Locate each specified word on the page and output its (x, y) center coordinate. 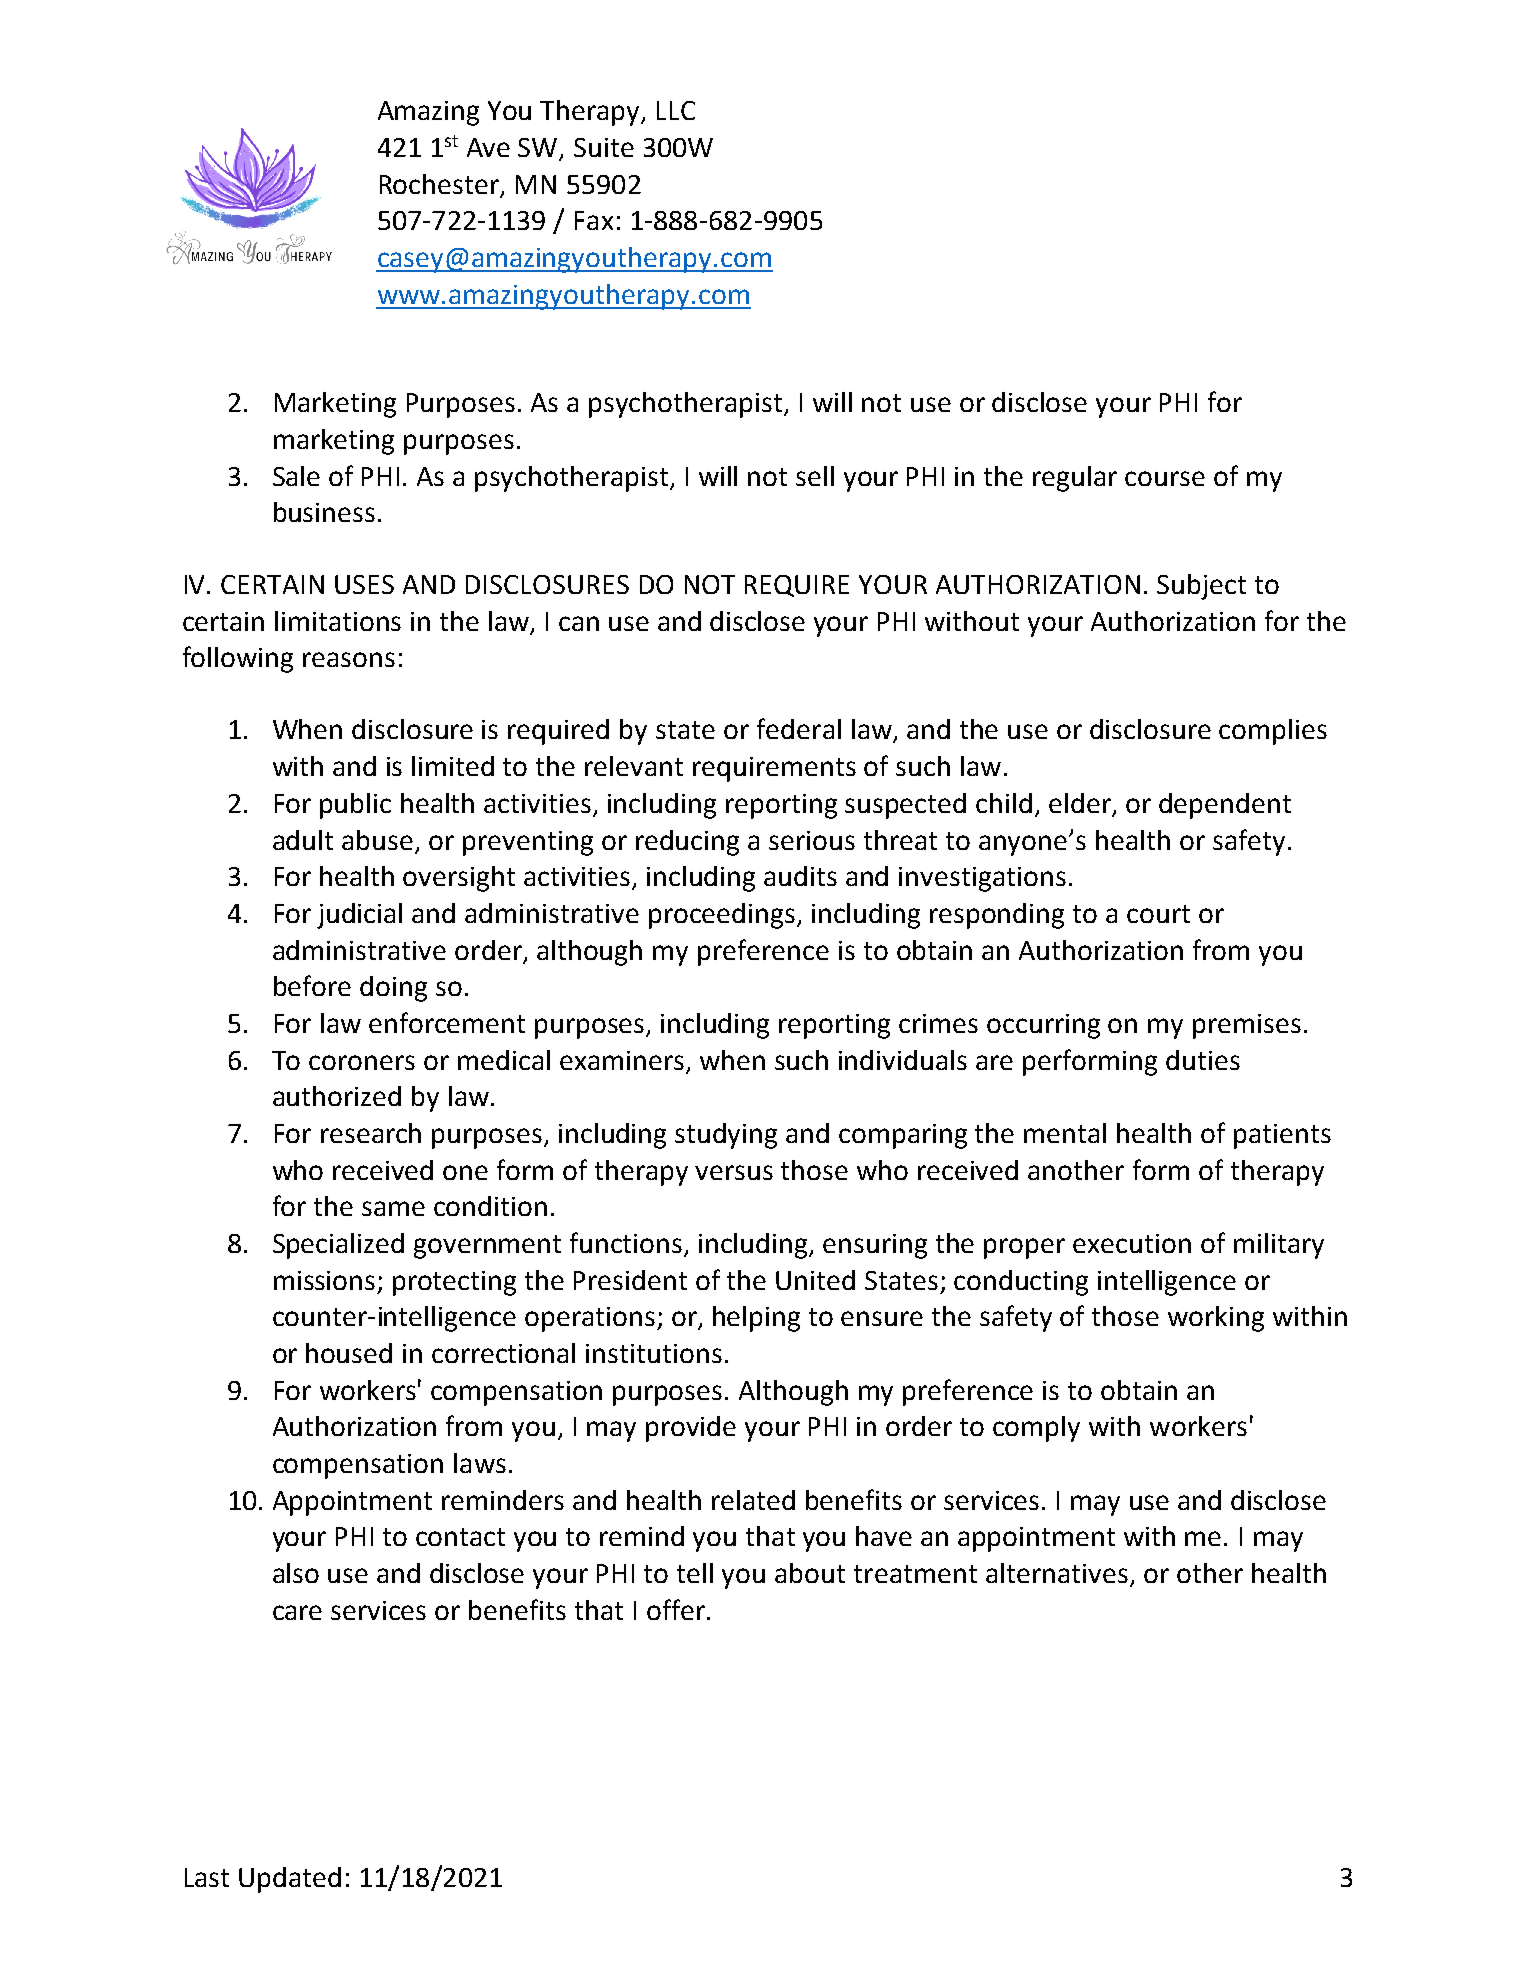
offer (676, 1609)
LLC (676, 110)
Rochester (439, 184)
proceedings (723, 916)
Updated (290, 1880)
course (1165, 478)
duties (1203, 1060)
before (312, 985)
